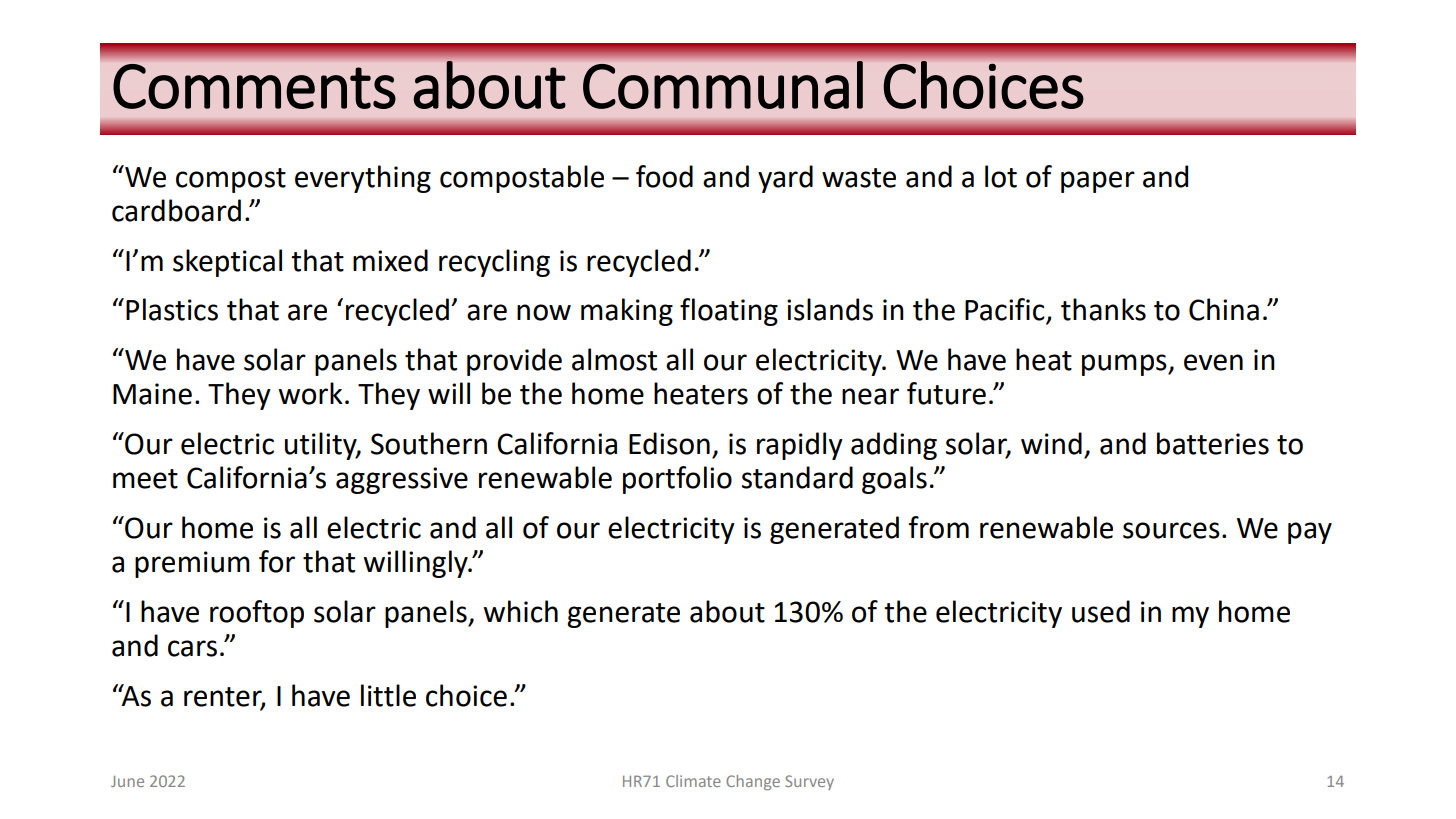 This screenshot has width=1456, height=819. Describe the element at coordinates (1098, 182) in the screenshot. I see `paper` at that location.
